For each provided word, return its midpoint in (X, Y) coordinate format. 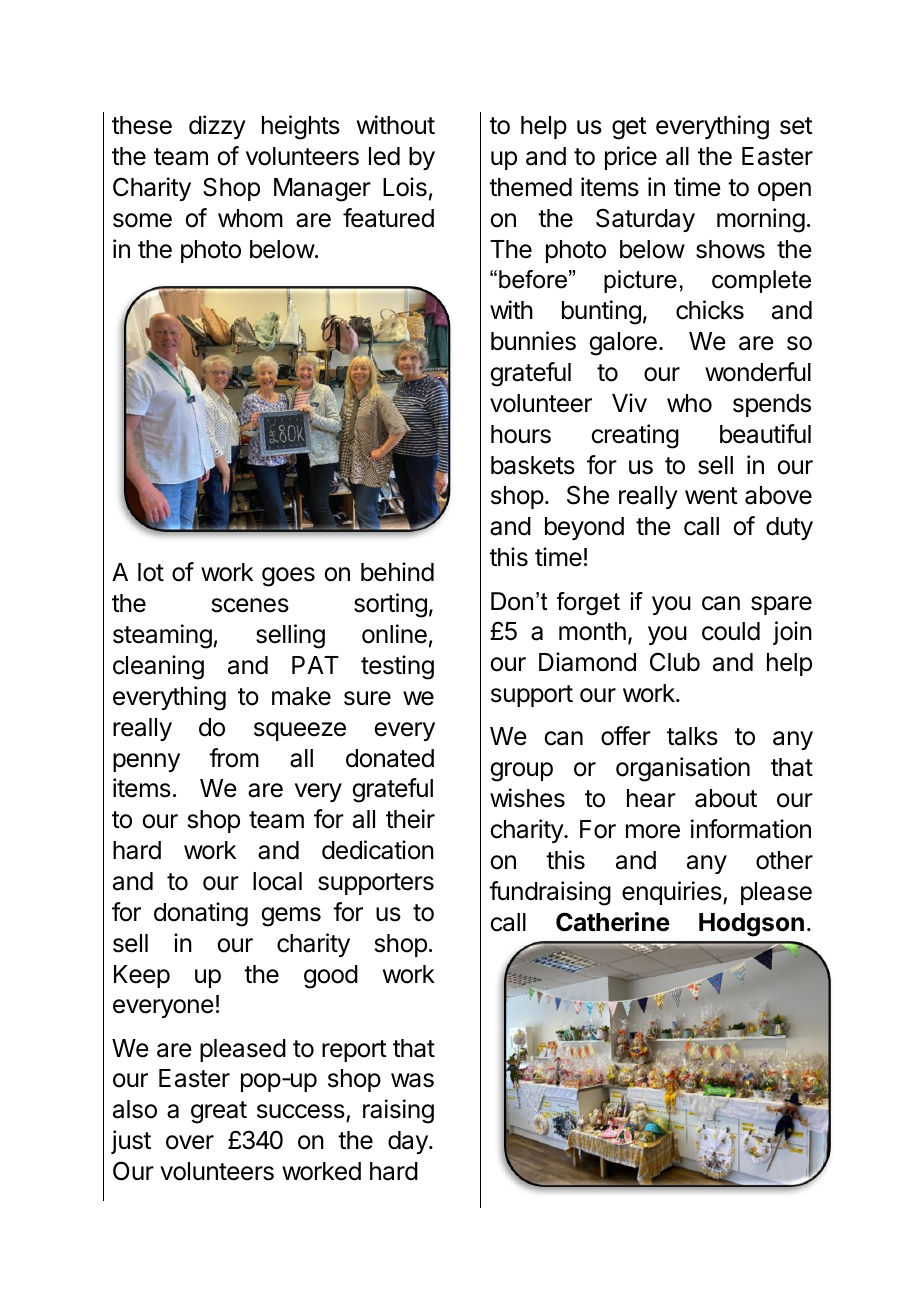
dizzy (217, 127)
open (784, 191)
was (412, 1080)
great (219, 1112)
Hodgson (751, 925)
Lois (405, 187)
